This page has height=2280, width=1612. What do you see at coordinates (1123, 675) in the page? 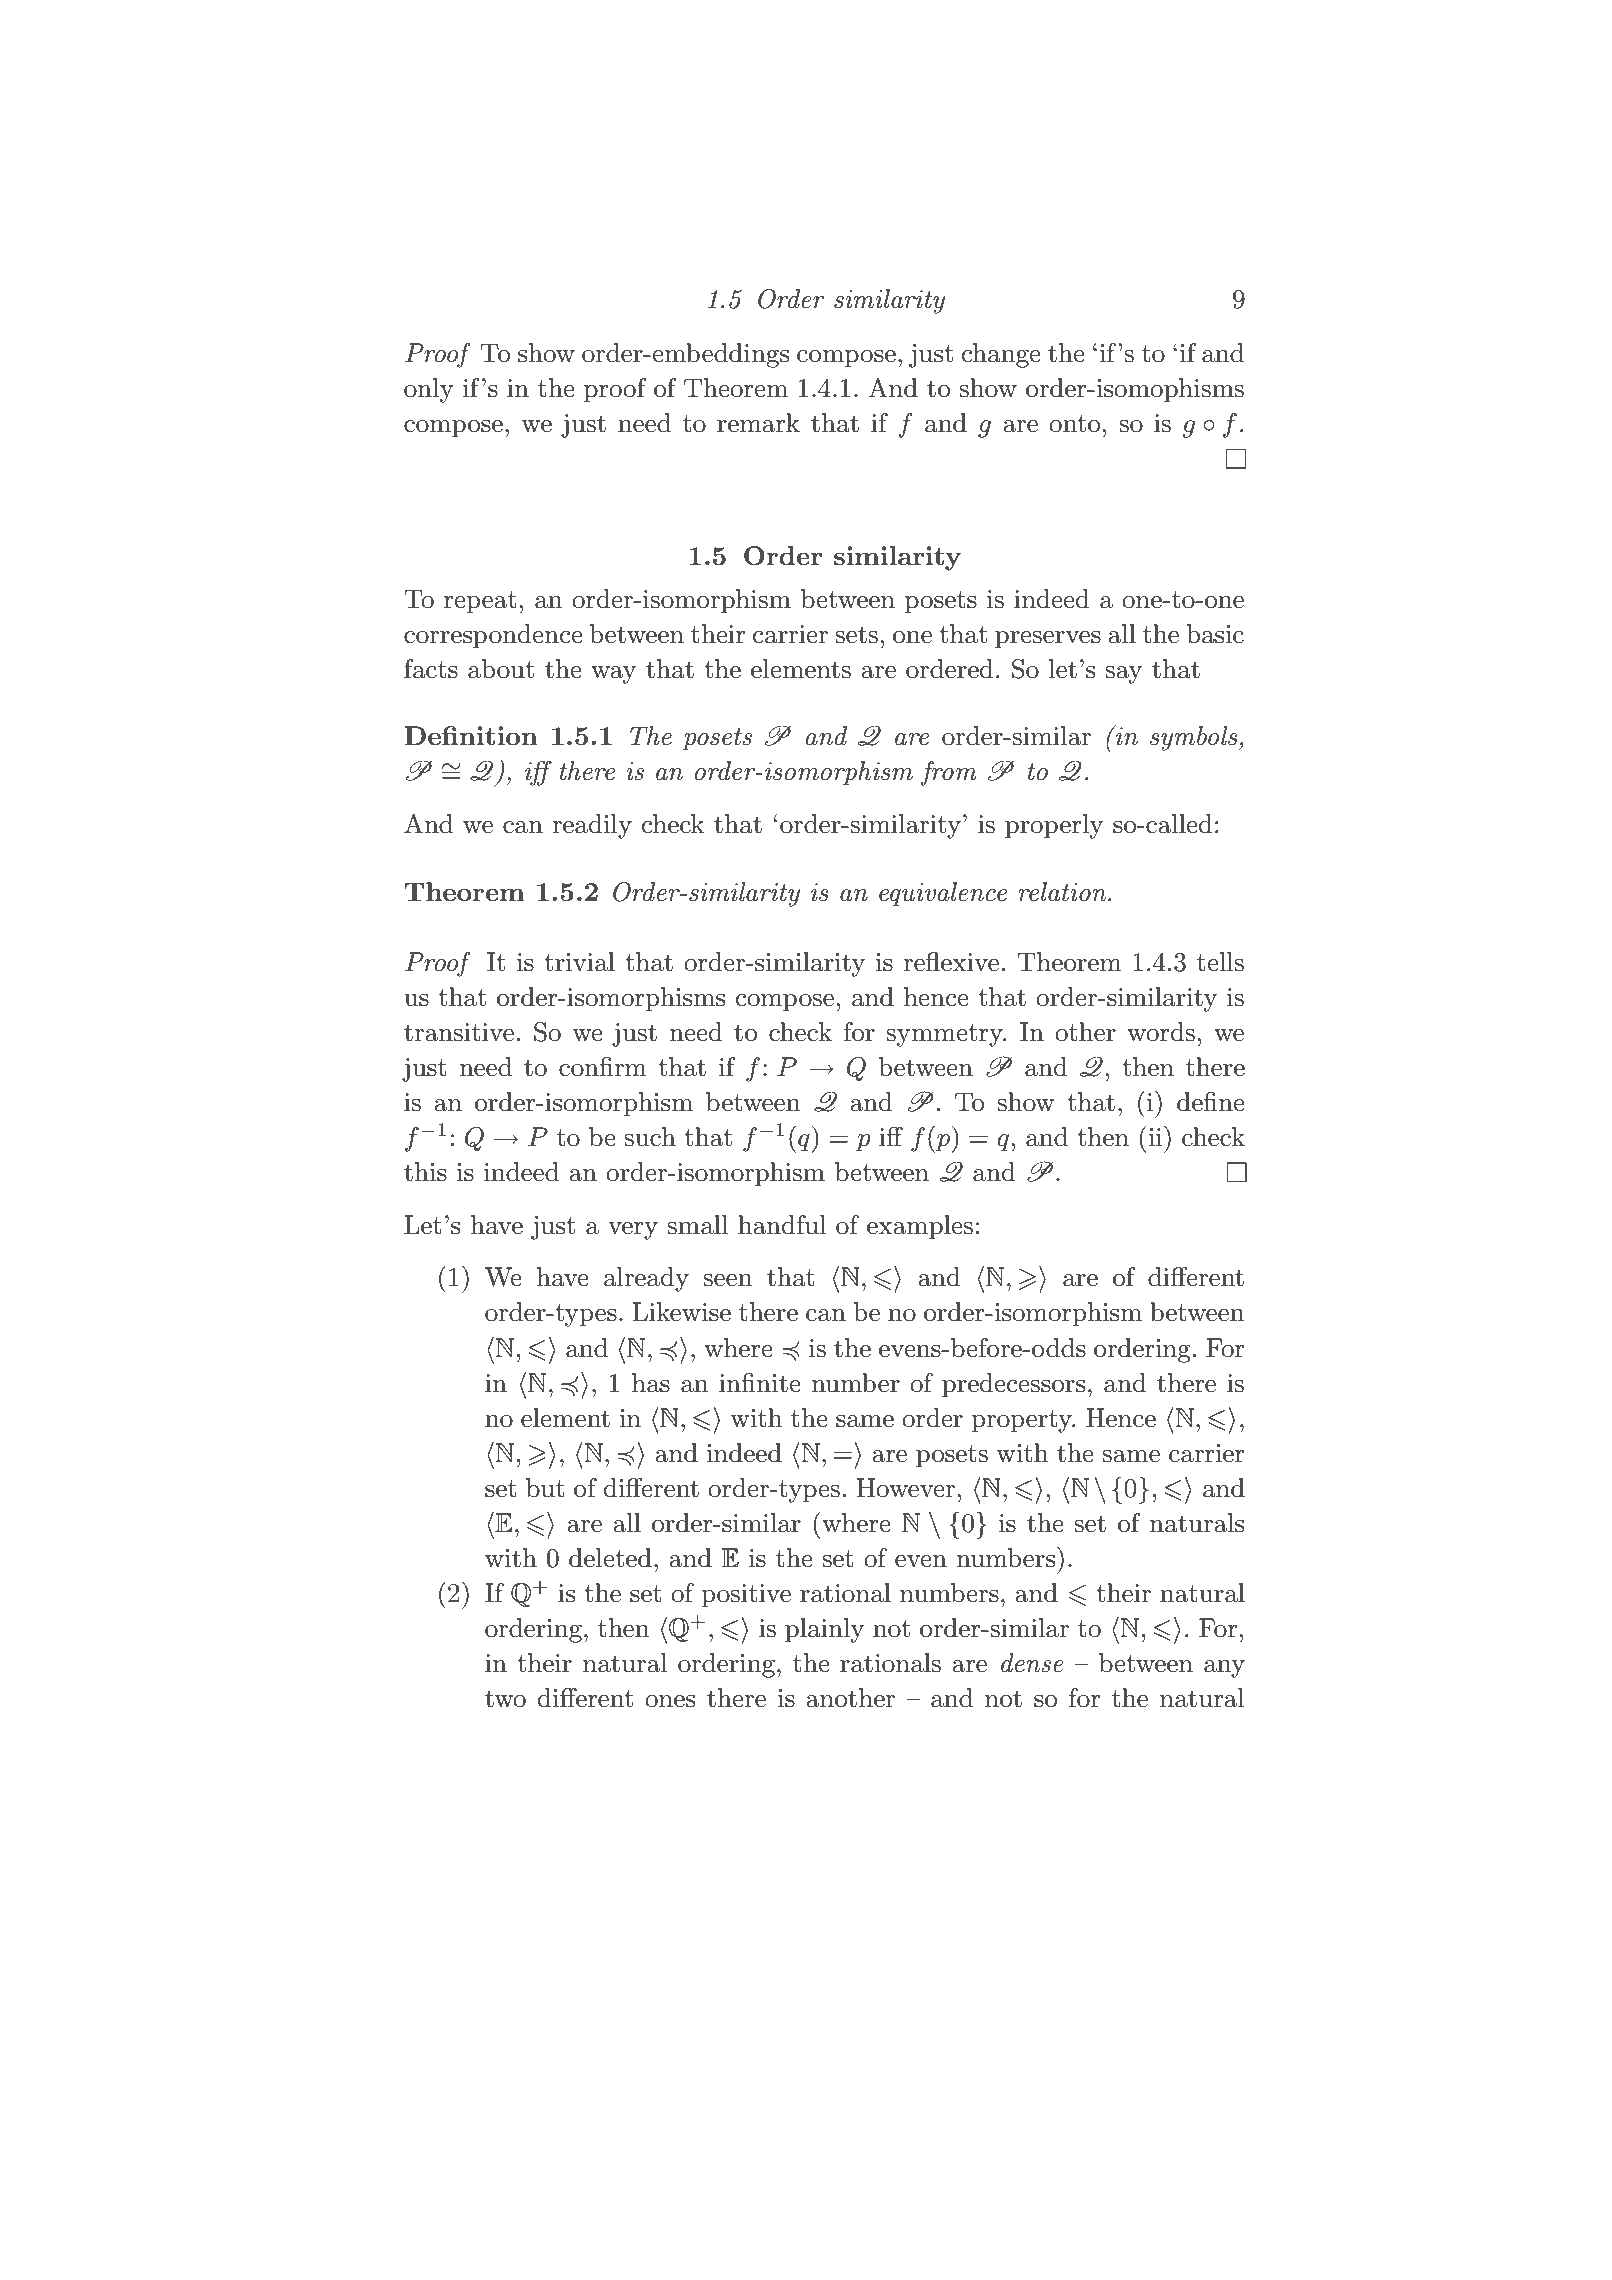
I see `say` at bounding box center [1123, 675].
